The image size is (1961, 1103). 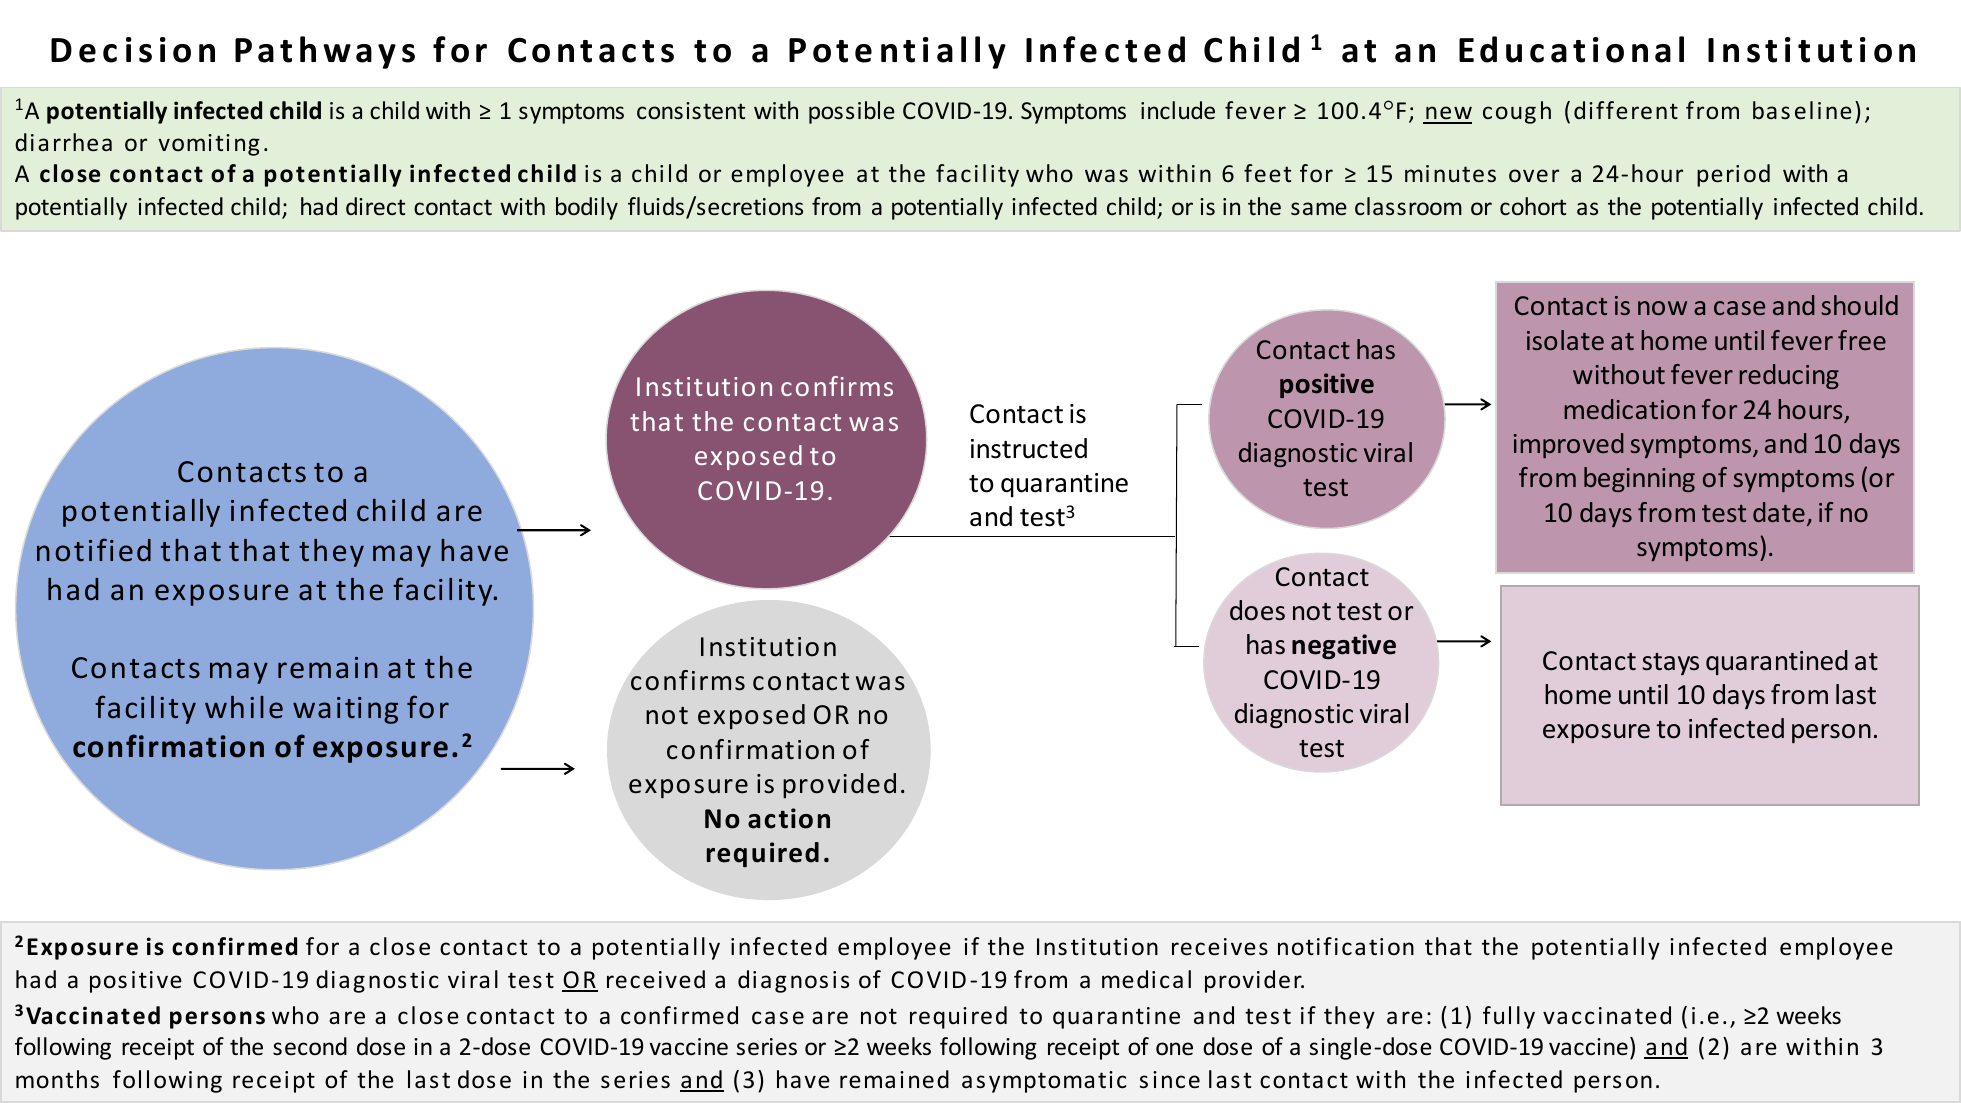 What do you see at coordinates (852, 112) in the document?
I see `possible` at bounding box center [852, 112].
